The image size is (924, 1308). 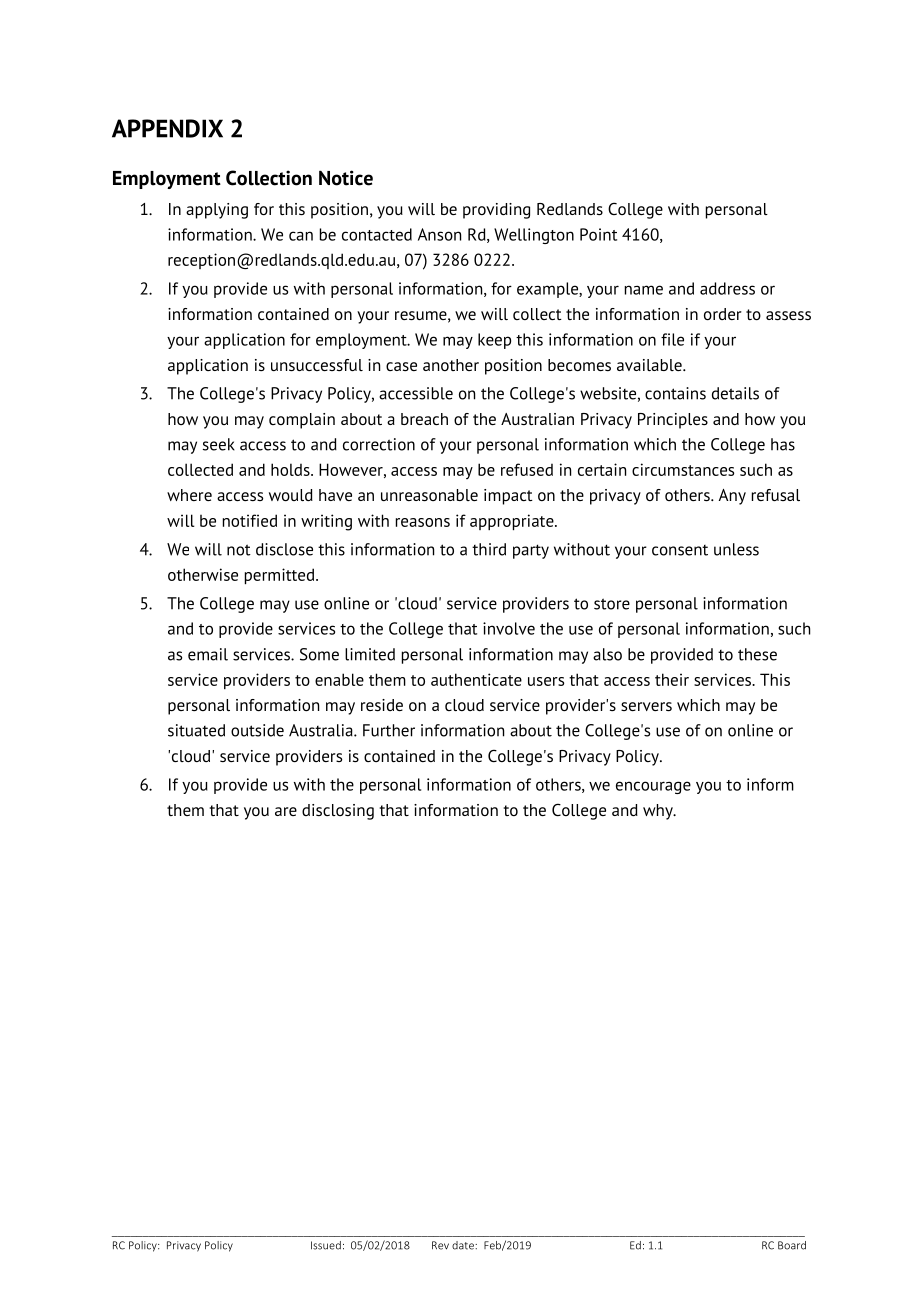 I want to click on applying, so click(x=217, y=211).
